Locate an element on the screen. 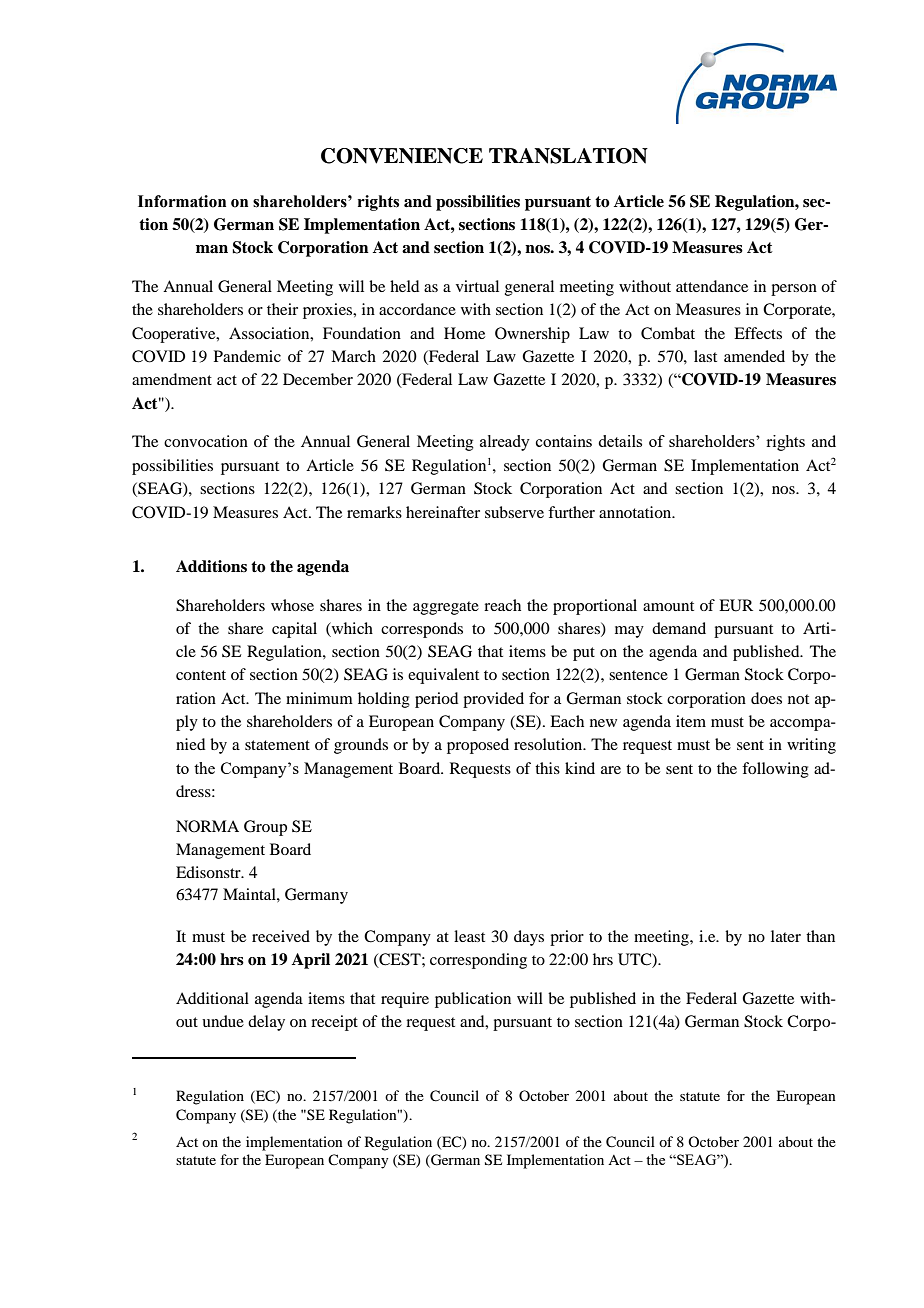 The width and height of the screenshot is (924, 1308). aggregate is located at coordinates (446, 608).
